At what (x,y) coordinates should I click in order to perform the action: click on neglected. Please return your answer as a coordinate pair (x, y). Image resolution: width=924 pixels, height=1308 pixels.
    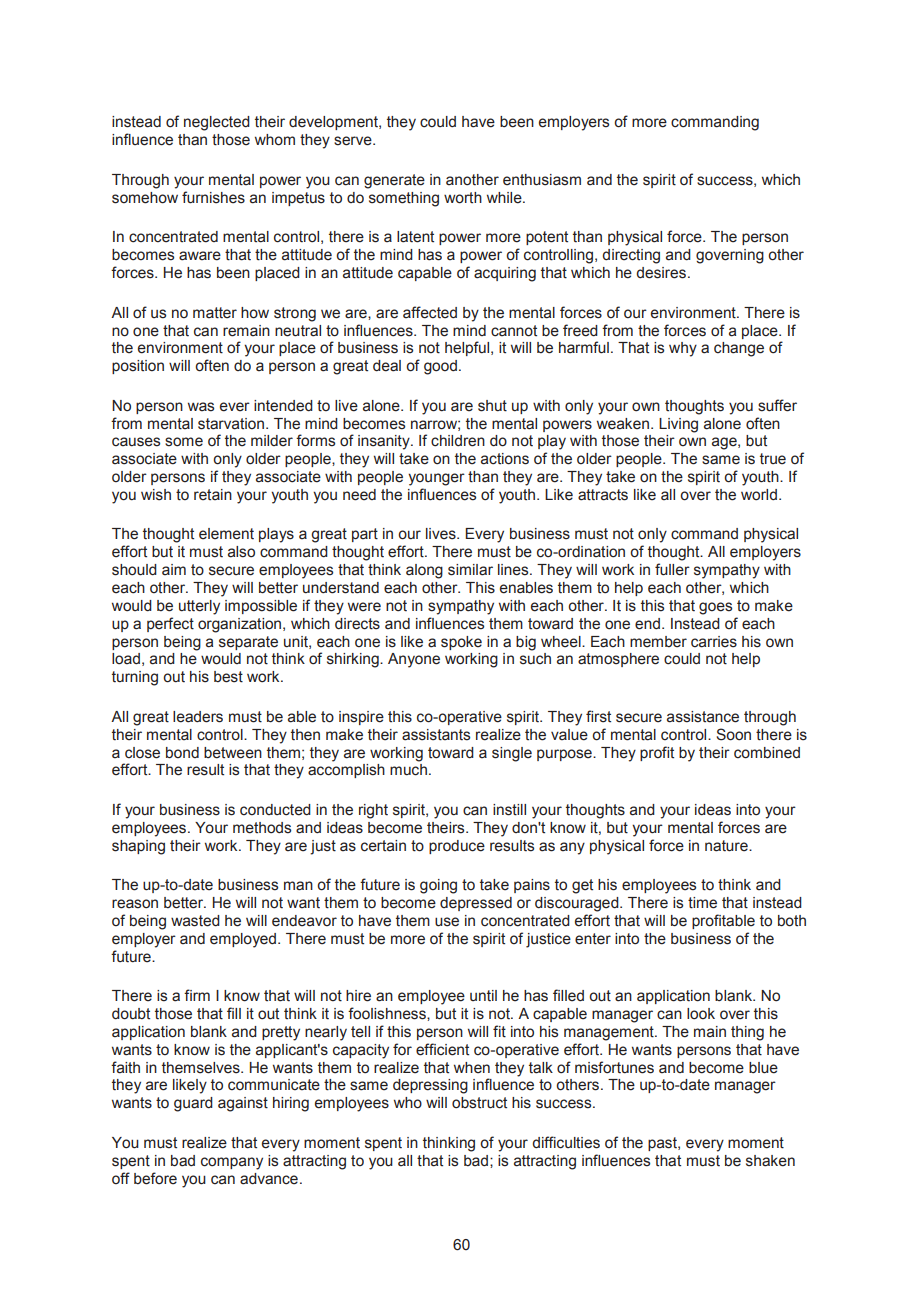
    Looking at the image, I should click on (217, 123).
